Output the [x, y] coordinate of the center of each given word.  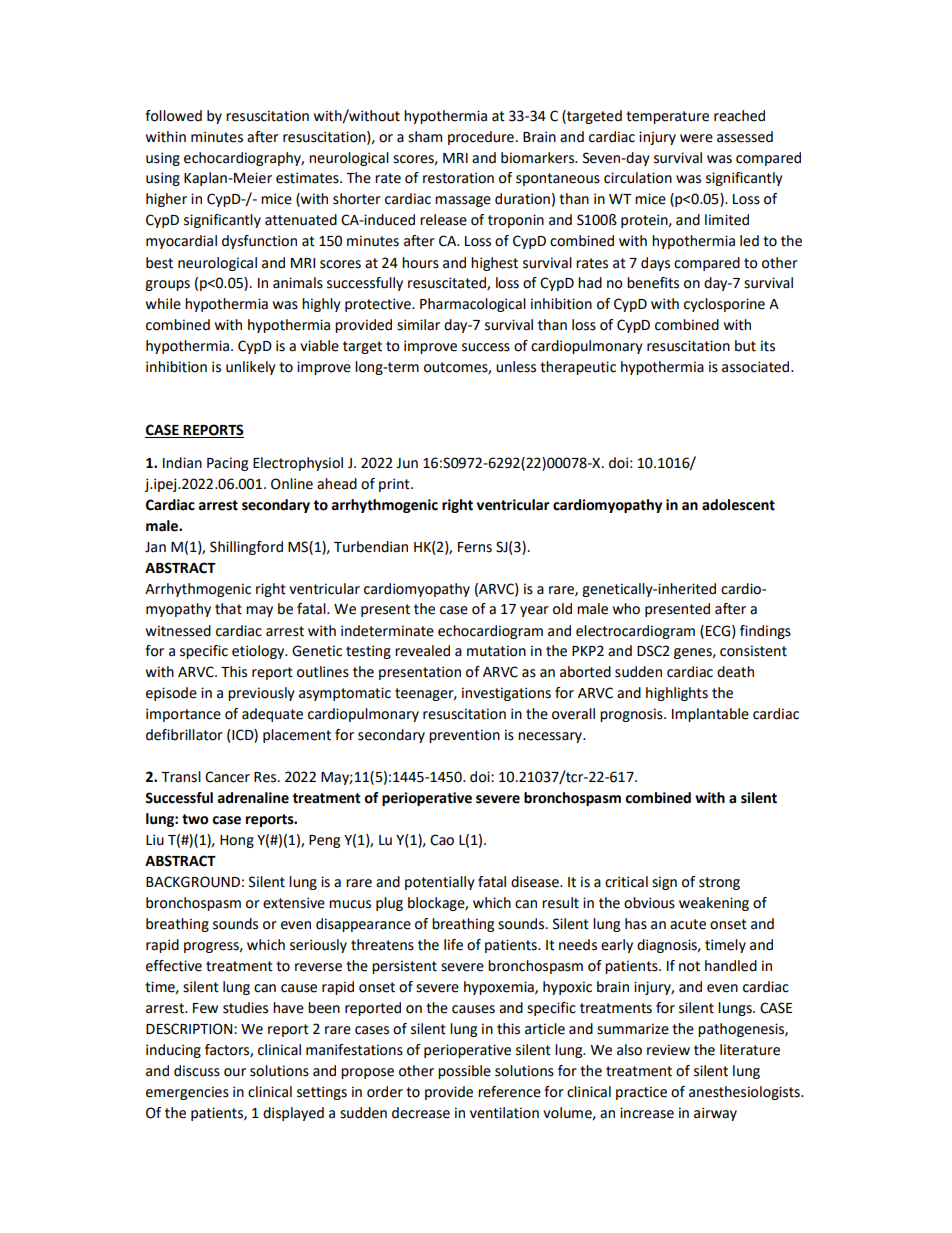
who [626, 609]
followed [173, 116]
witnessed [178, 631]
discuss [197, 1071]
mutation [496, 651]
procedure [481, 138]
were [696, 138]
